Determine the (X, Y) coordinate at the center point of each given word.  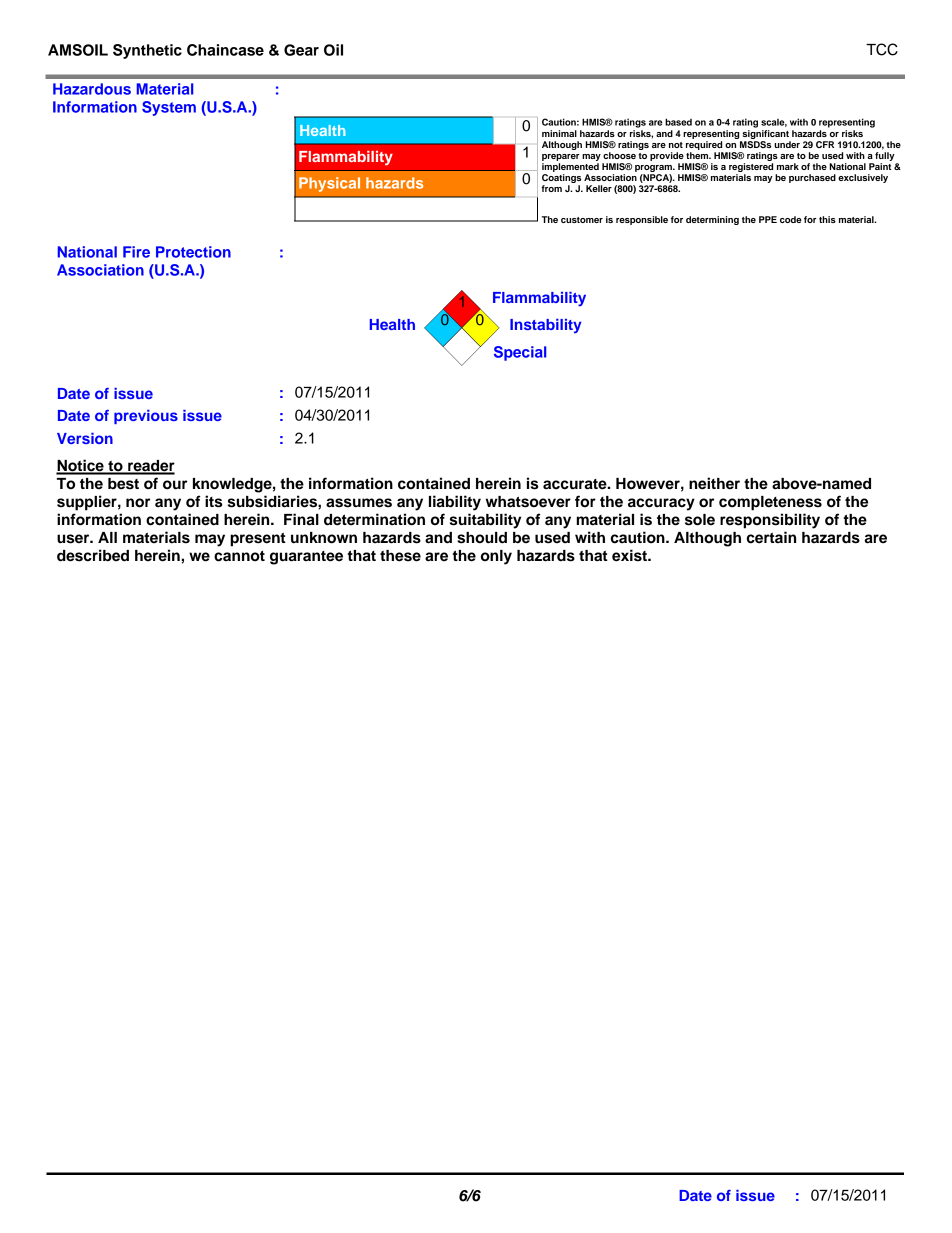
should (482, 538)
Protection (193, 252)
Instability (545, 326)
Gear (301, 50)
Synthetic (147, 51)
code (791, 219)
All (107, 537)
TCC (882, 49)
